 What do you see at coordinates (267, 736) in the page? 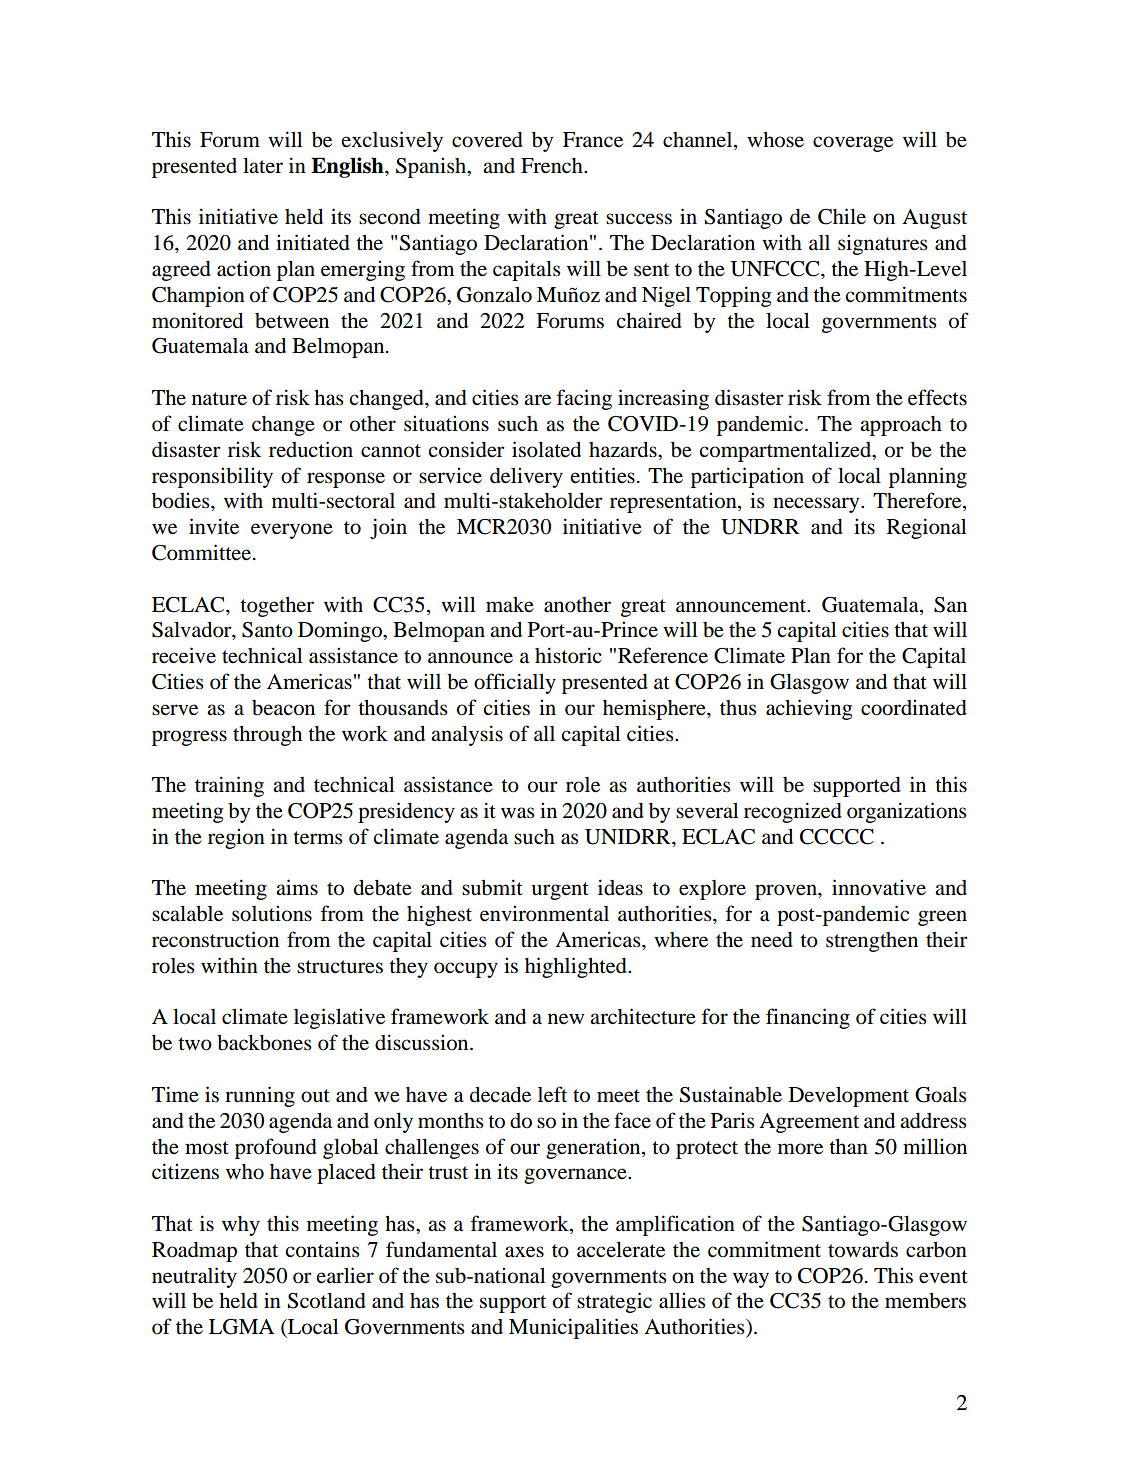
I see `through` at bounding box center [267, 736].
